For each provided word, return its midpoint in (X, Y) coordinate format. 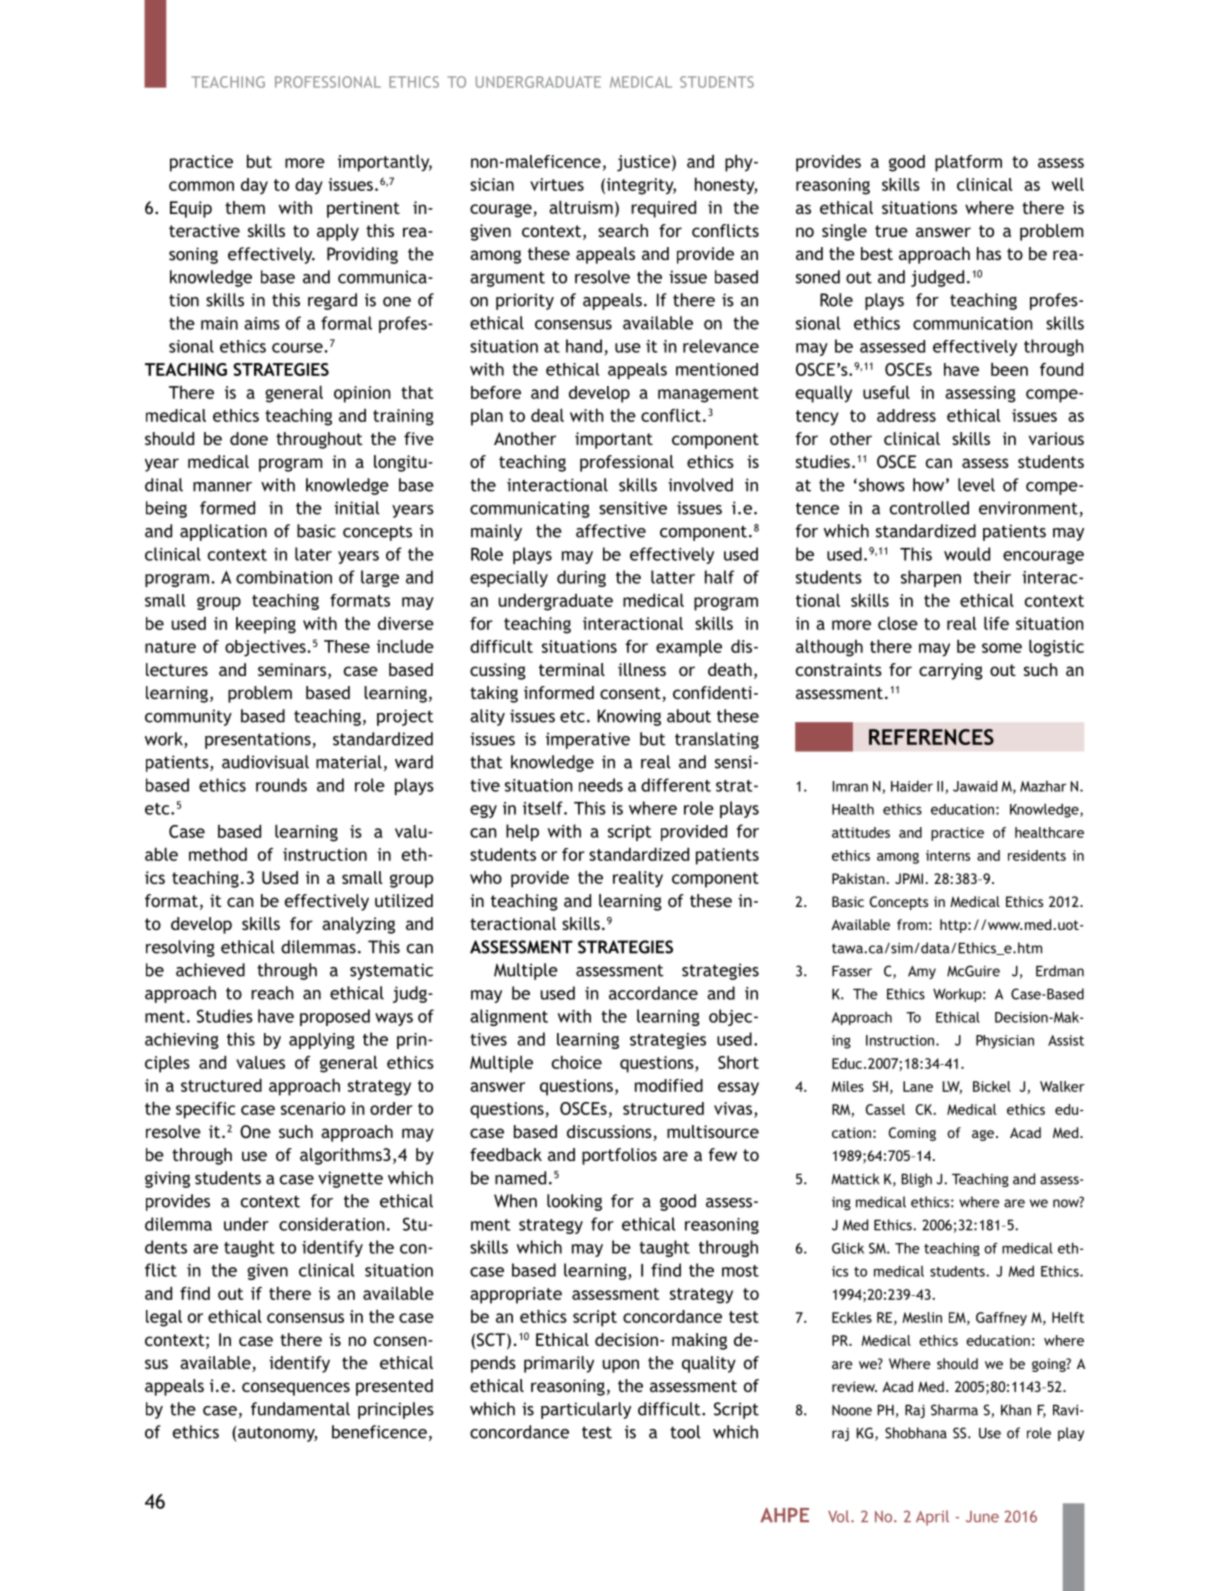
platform (968, 163)
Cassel (885, 1109)
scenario (313, 1108)
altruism (581, 207)
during (581, 578)
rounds (281, 785)
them (245, 207)
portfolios (619, 1156)
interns (948, 855)
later (313, 554)
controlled (929, 508)
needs (601, 785)
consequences (296, 1389)
